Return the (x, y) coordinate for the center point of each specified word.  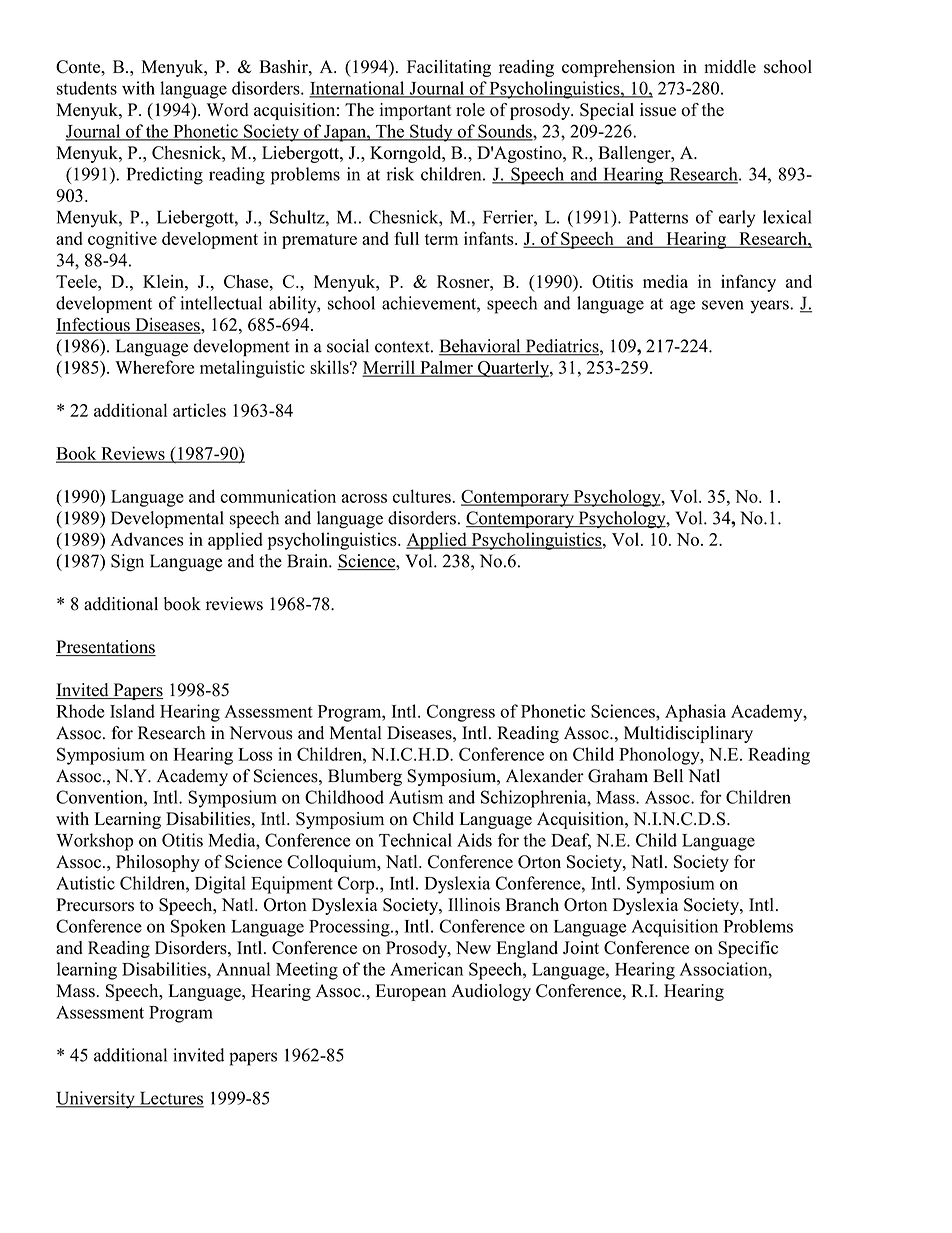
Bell (668, 776)
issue (658, 110)
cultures (423, 496)
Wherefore (154, 367)
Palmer (446, 368)
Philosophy (158, 863)
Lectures (170, 1099)
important (416, 111)
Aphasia (695, 713)
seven (723, 305)
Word (228, 110)
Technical (415, 840)
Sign (127, 563)
